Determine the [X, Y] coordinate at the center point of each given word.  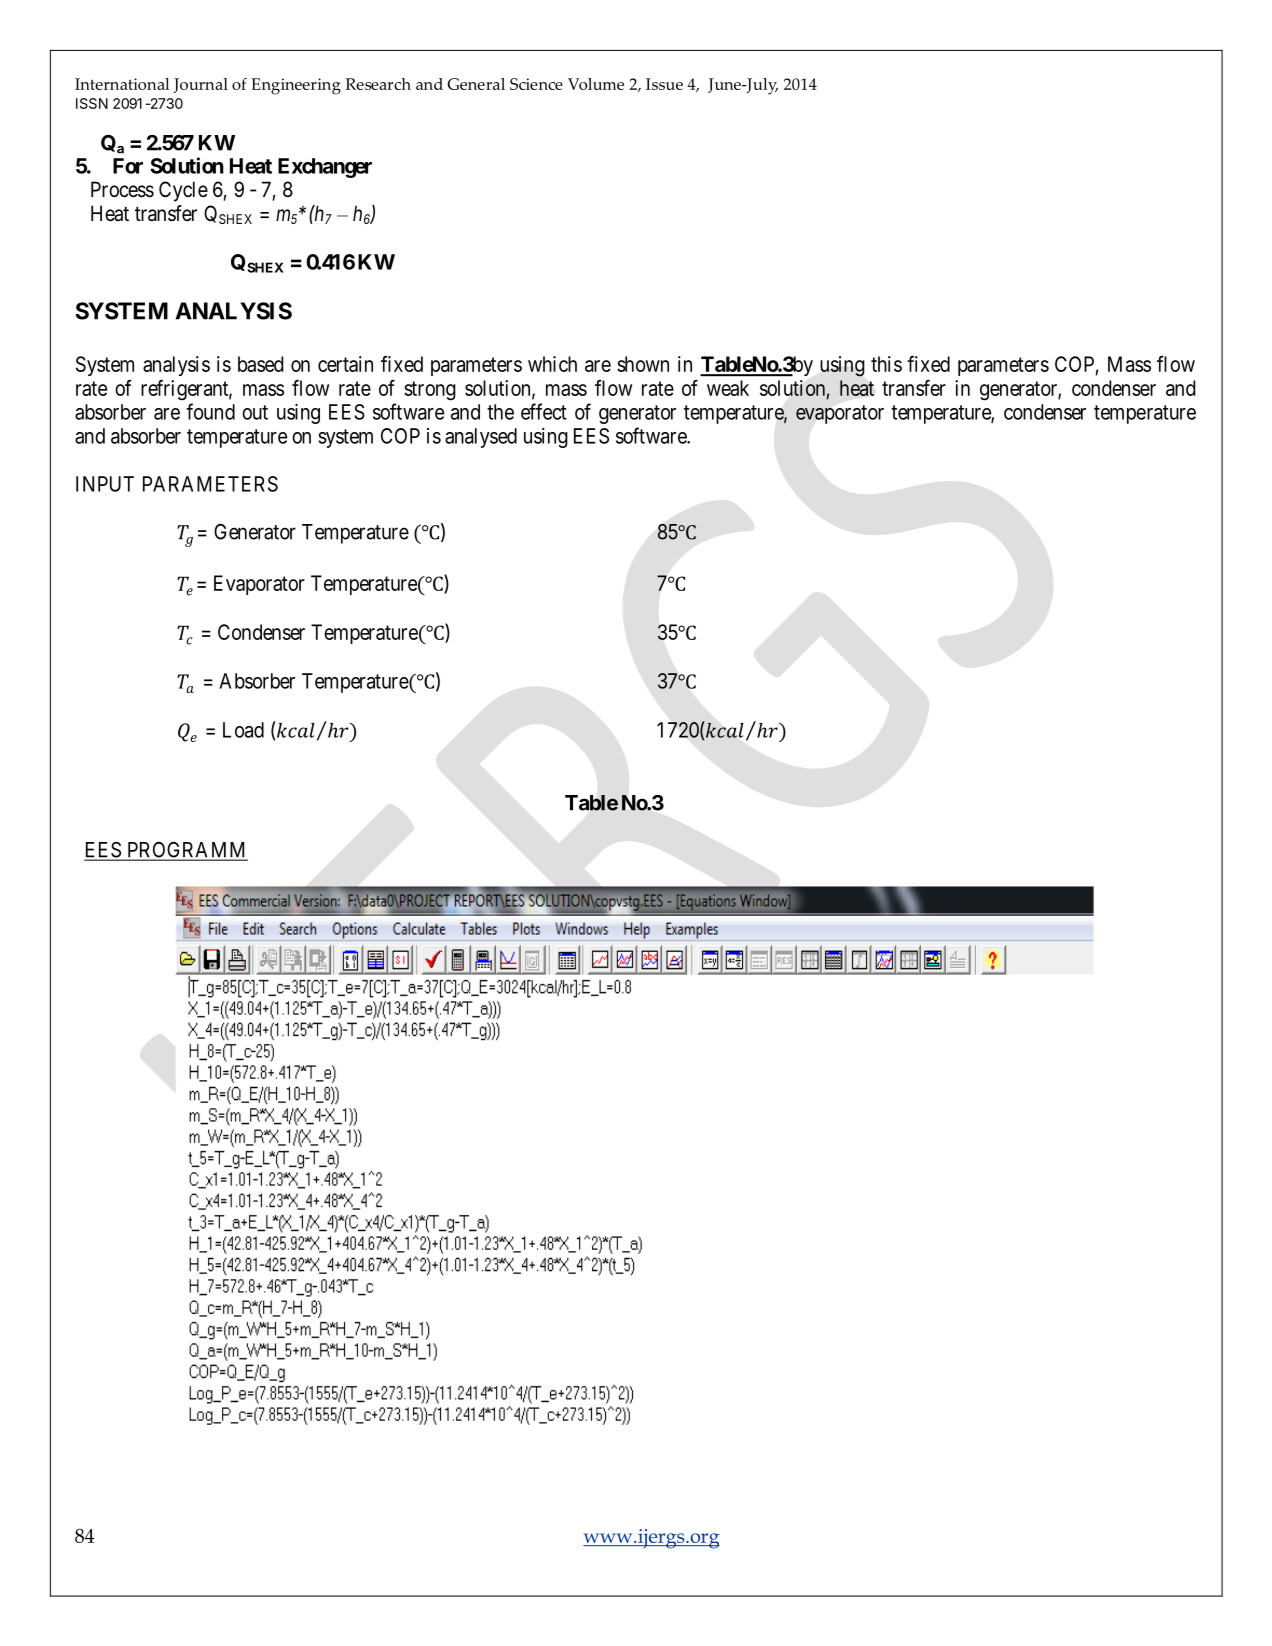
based [261, 364]
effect [544, 411]
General [476, 84]
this [886, 364]
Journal [201, 85]
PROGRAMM [186, 851]
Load [243, 730]
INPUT [105, 484]
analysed [481, 438]
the [500, 412]
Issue [664, 84]
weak [728, 388]
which [552, 364]
